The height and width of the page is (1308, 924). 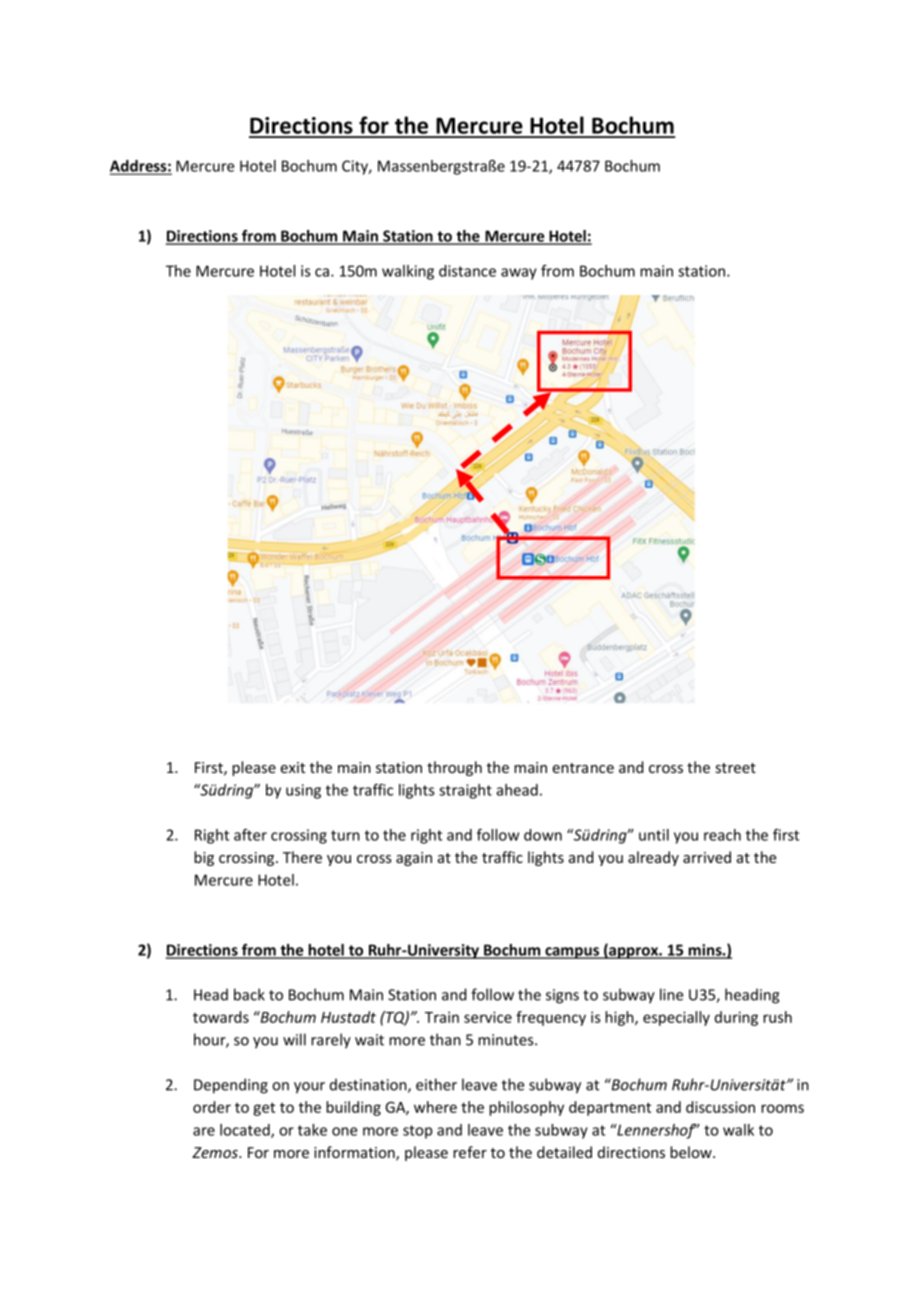 What do you see at coordinates (264, 1109) in the page?
I see `get` at bounding box center [264, 1109].
